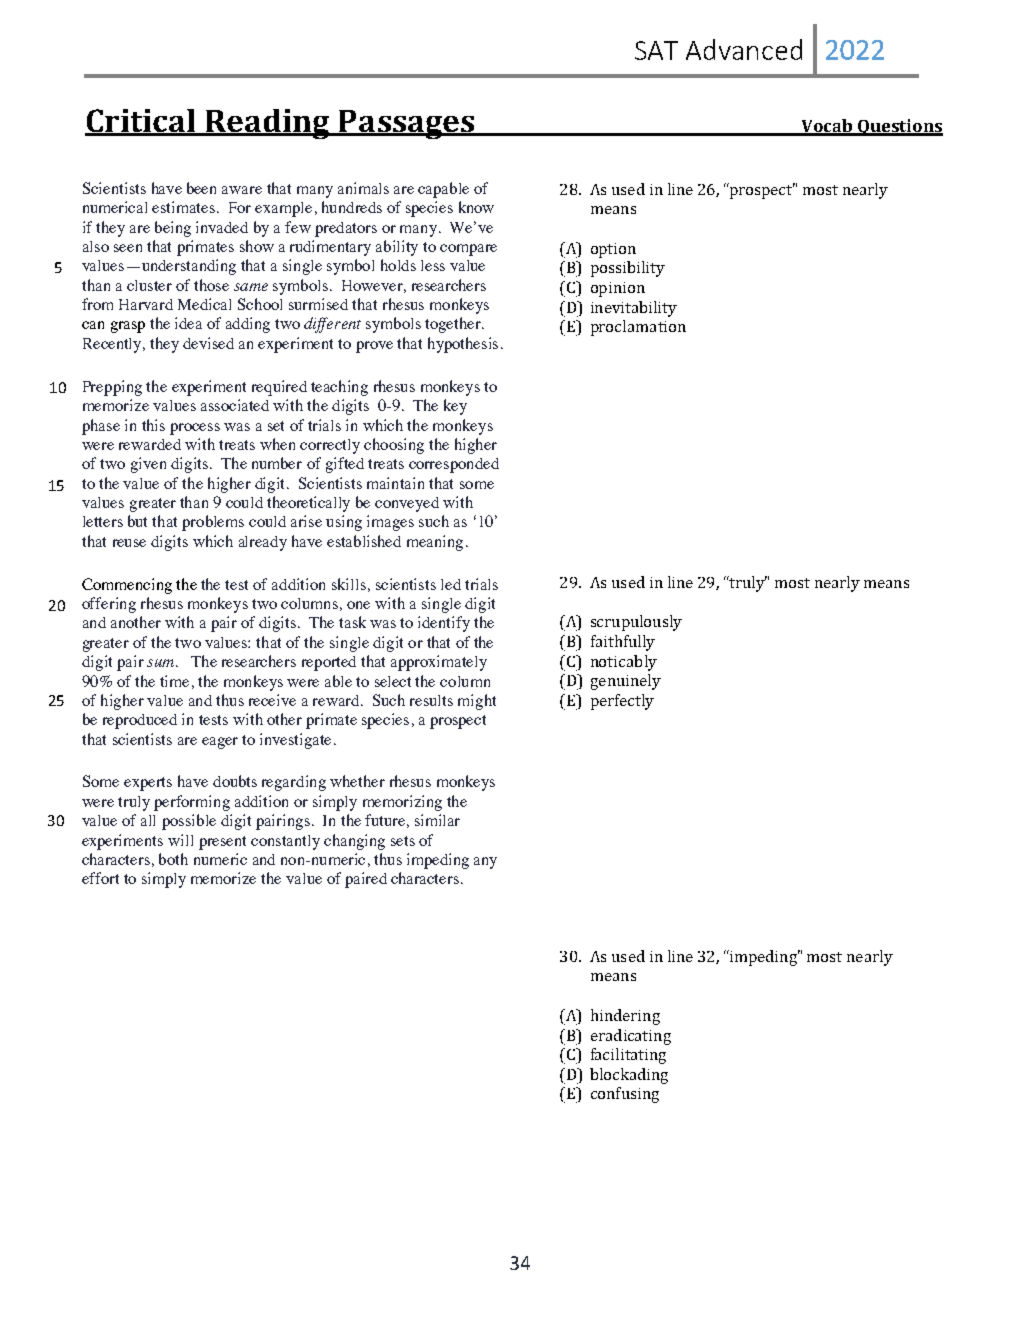 The image size is (1027, 1329). Describe the element at coordinates (268, 124) in the screenshot. I see `Reading` at that location.
